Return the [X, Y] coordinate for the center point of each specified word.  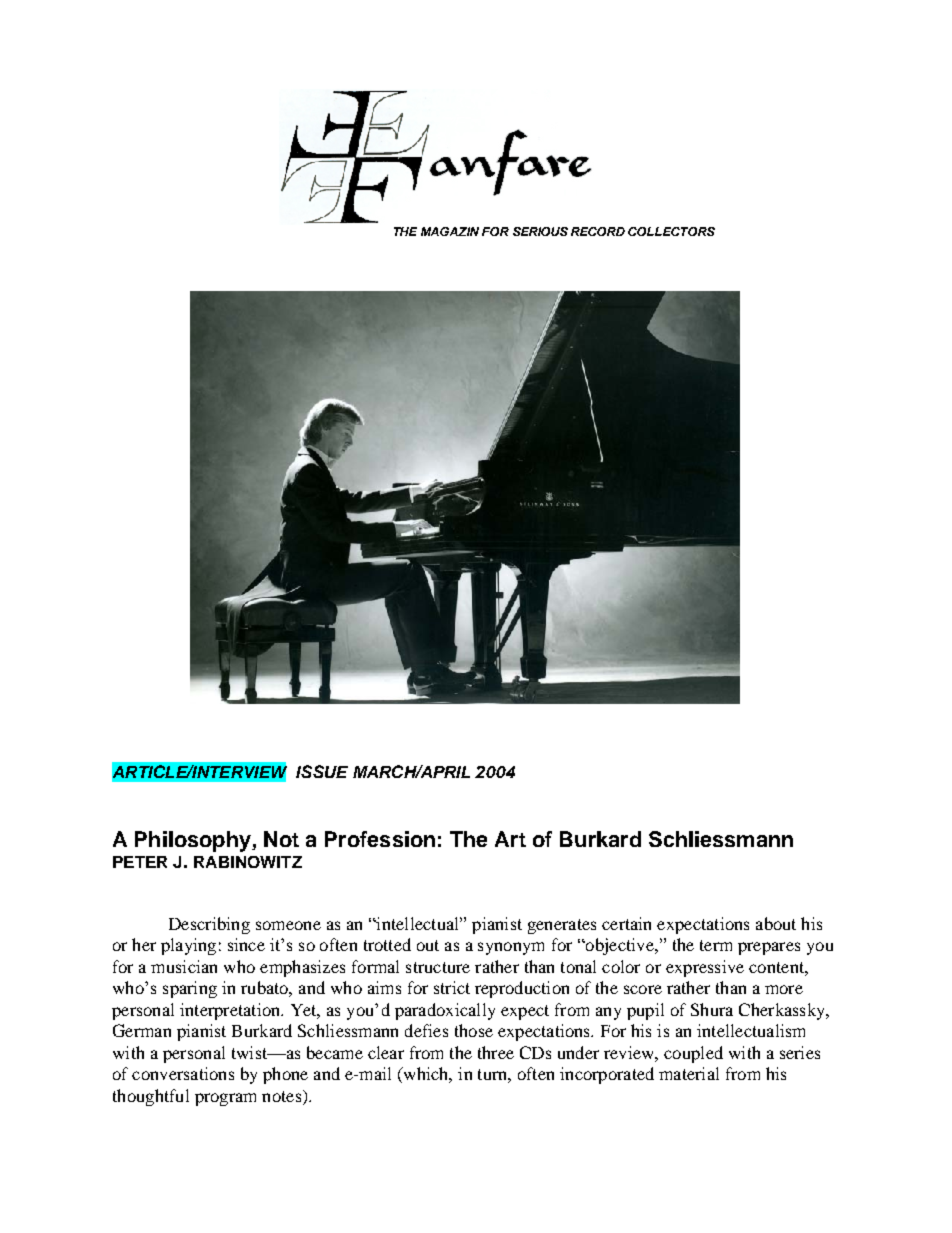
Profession [380, 839]
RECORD [598, 231]
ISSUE [322, 771]
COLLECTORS [671, 231]
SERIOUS [540, 231]
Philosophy [194, 841]
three [496, 1052]
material [689, 1073]
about [776, 923]
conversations [183, 1073]
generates [562, 926]
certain [626, 923]
